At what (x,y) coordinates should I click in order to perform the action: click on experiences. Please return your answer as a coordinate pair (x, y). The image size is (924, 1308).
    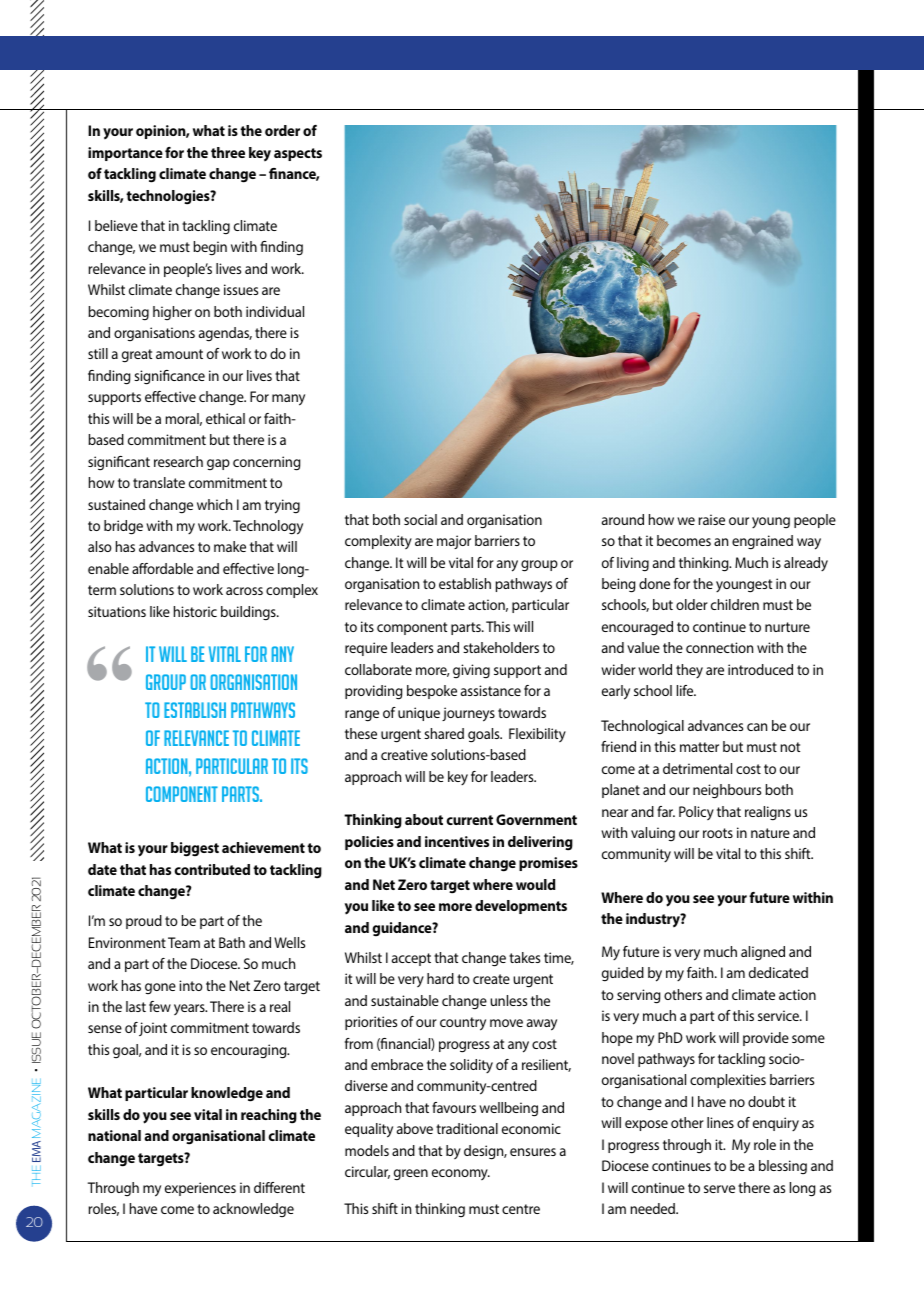
    Looking at the image, I should click on (200, 1189).
